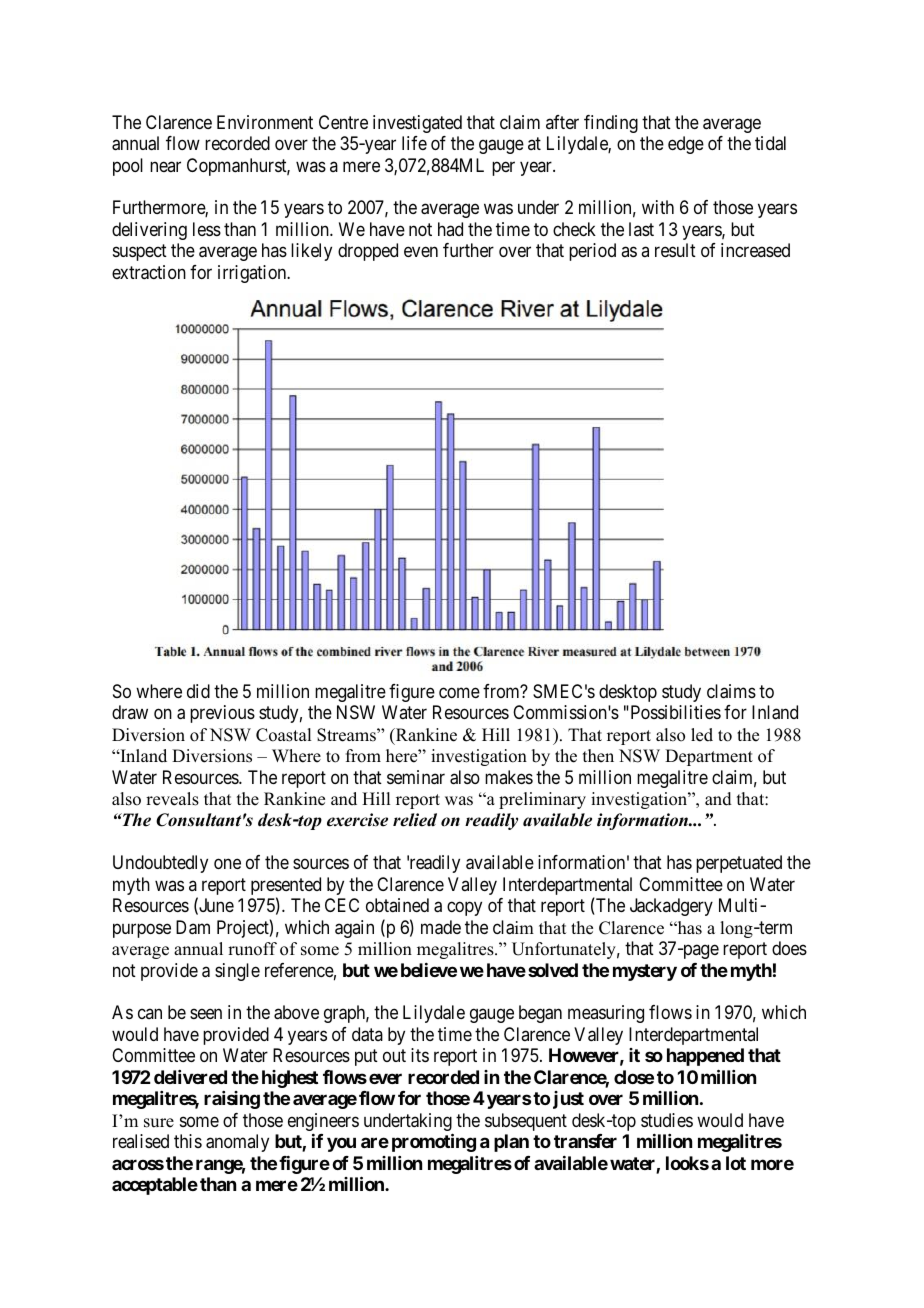  What do you see at coordinates (165, 166) in the document?
I see `near` at bounding box center [165, 166].
